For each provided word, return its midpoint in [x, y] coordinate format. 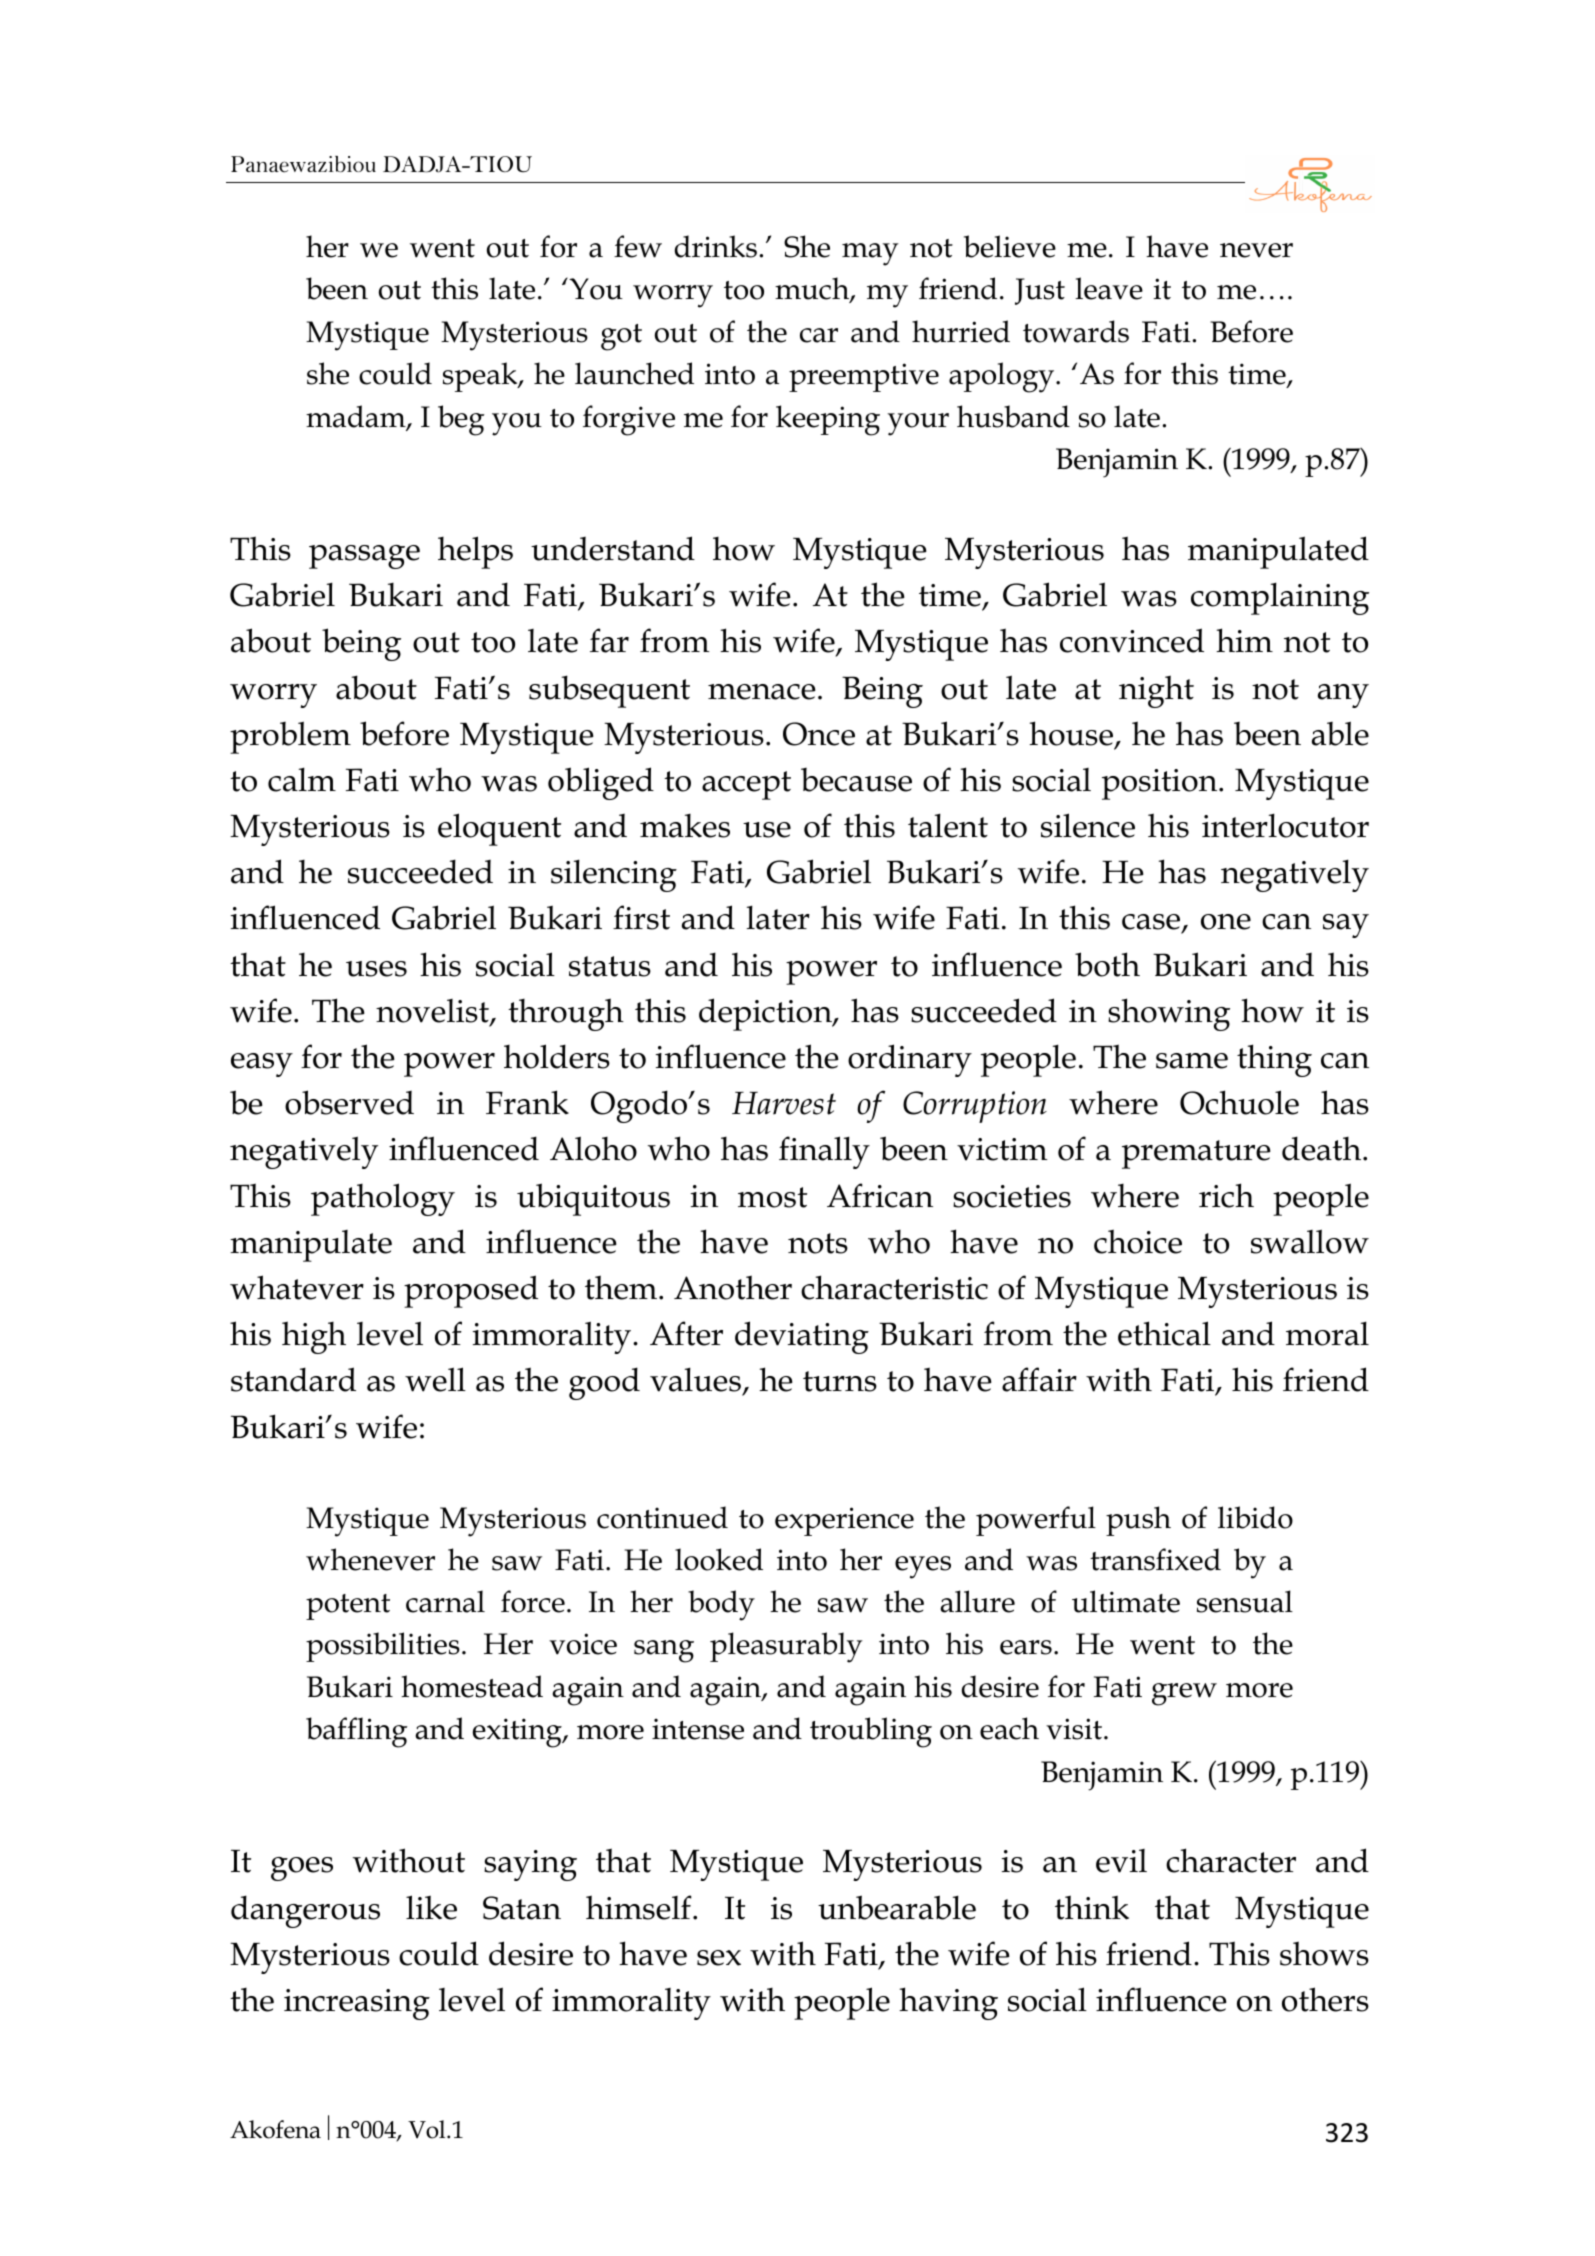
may [870, 254]
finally [824, 1152]
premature [1196, 1154]
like [431, 1907]
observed [349, 1102]
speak [481, 377]
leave [1109, 288]
